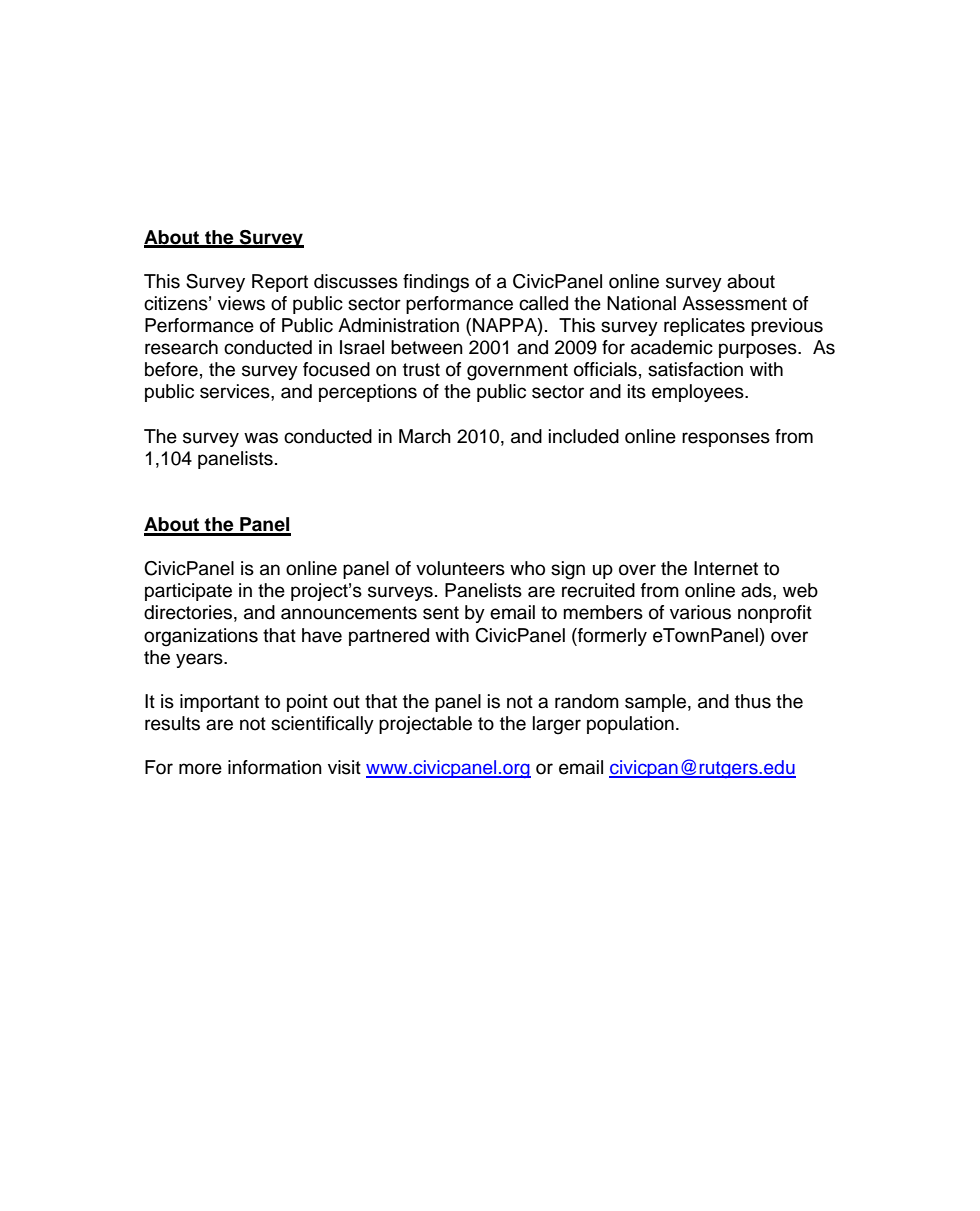 This page has width=980, height=1211. What do you see at coordinates (241, 303) in the page?
I see `views` at bounding box center [241, 303].
